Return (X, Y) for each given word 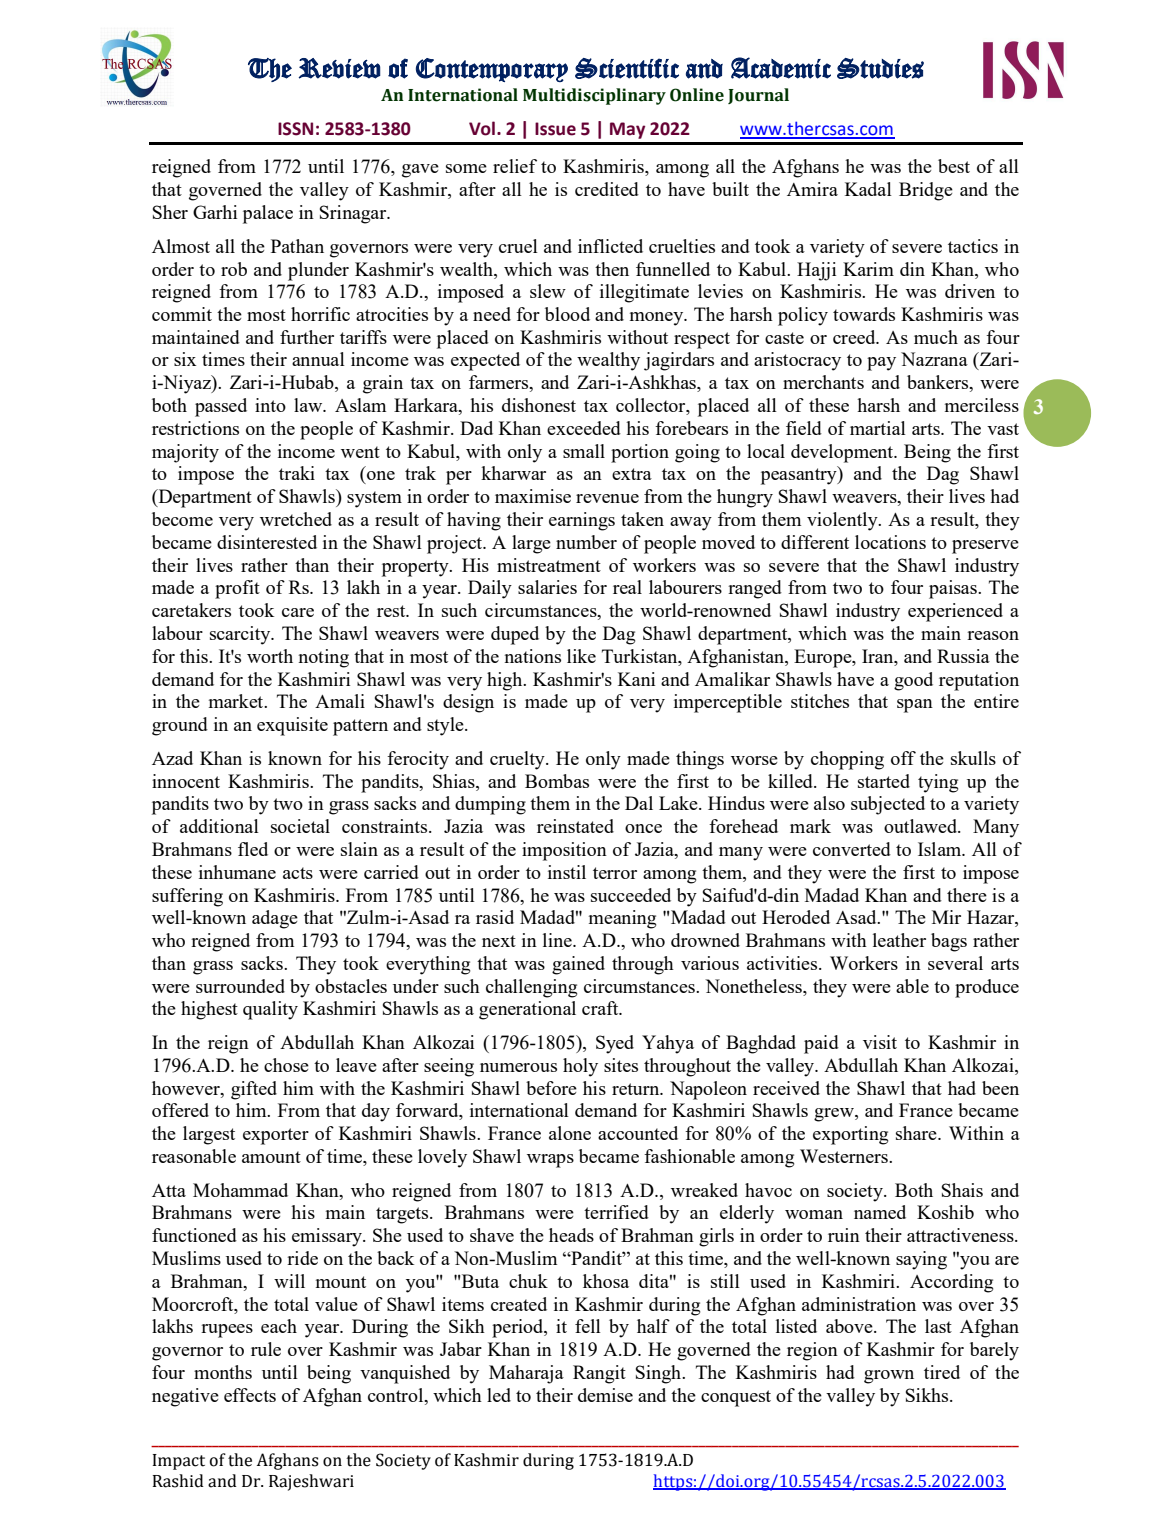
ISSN (295, 129)
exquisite (292, 726)
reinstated (575, 826)
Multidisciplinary (594, 96)
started (884, 781)
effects (250, 1395)
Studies (880, 68)
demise (605, 1395)
